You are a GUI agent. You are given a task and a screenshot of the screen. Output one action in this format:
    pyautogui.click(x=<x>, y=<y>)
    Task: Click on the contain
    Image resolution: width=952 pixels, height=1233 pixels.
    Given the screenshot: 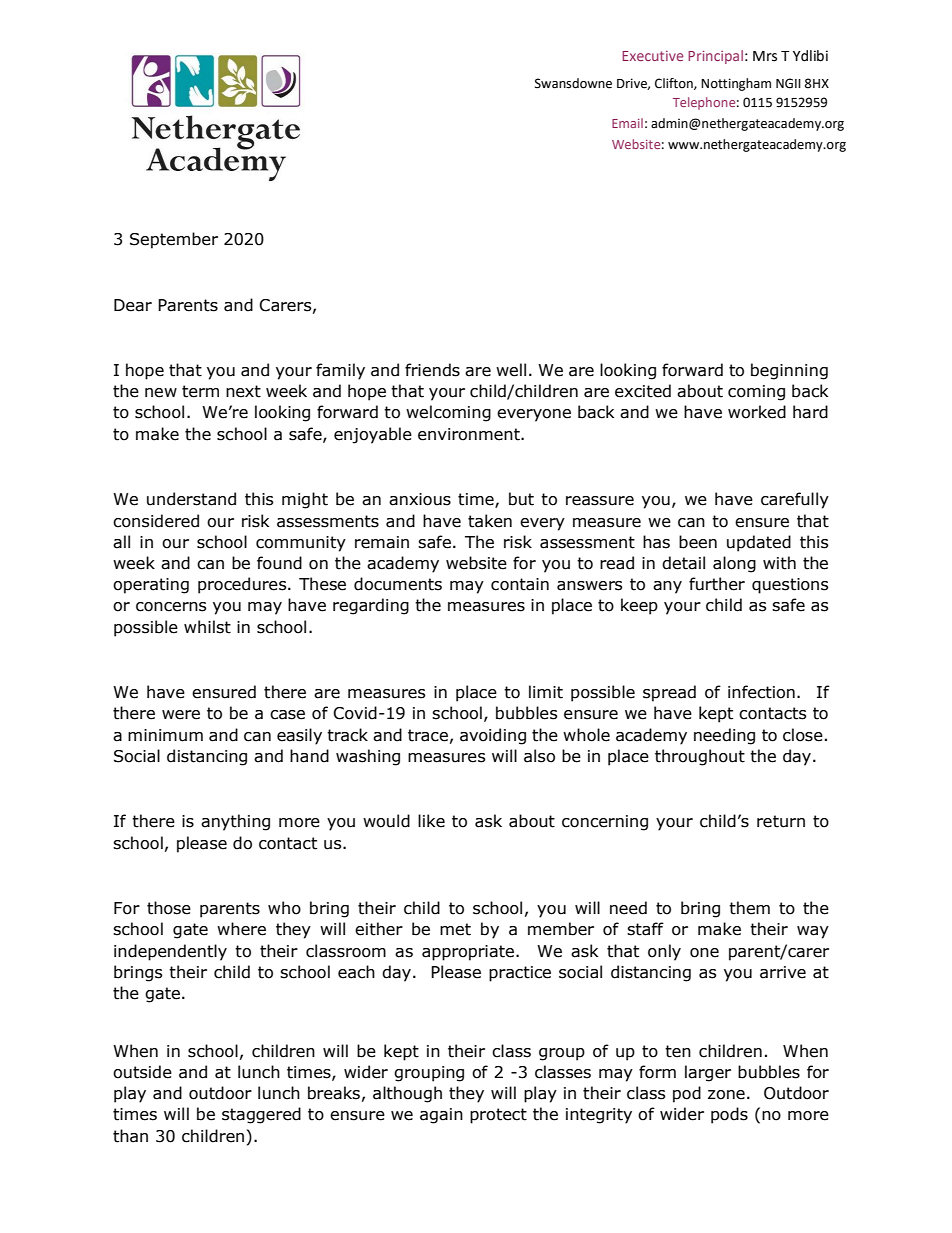 What is the action you would take?
    pyautogui.click(x=520, y=584)
